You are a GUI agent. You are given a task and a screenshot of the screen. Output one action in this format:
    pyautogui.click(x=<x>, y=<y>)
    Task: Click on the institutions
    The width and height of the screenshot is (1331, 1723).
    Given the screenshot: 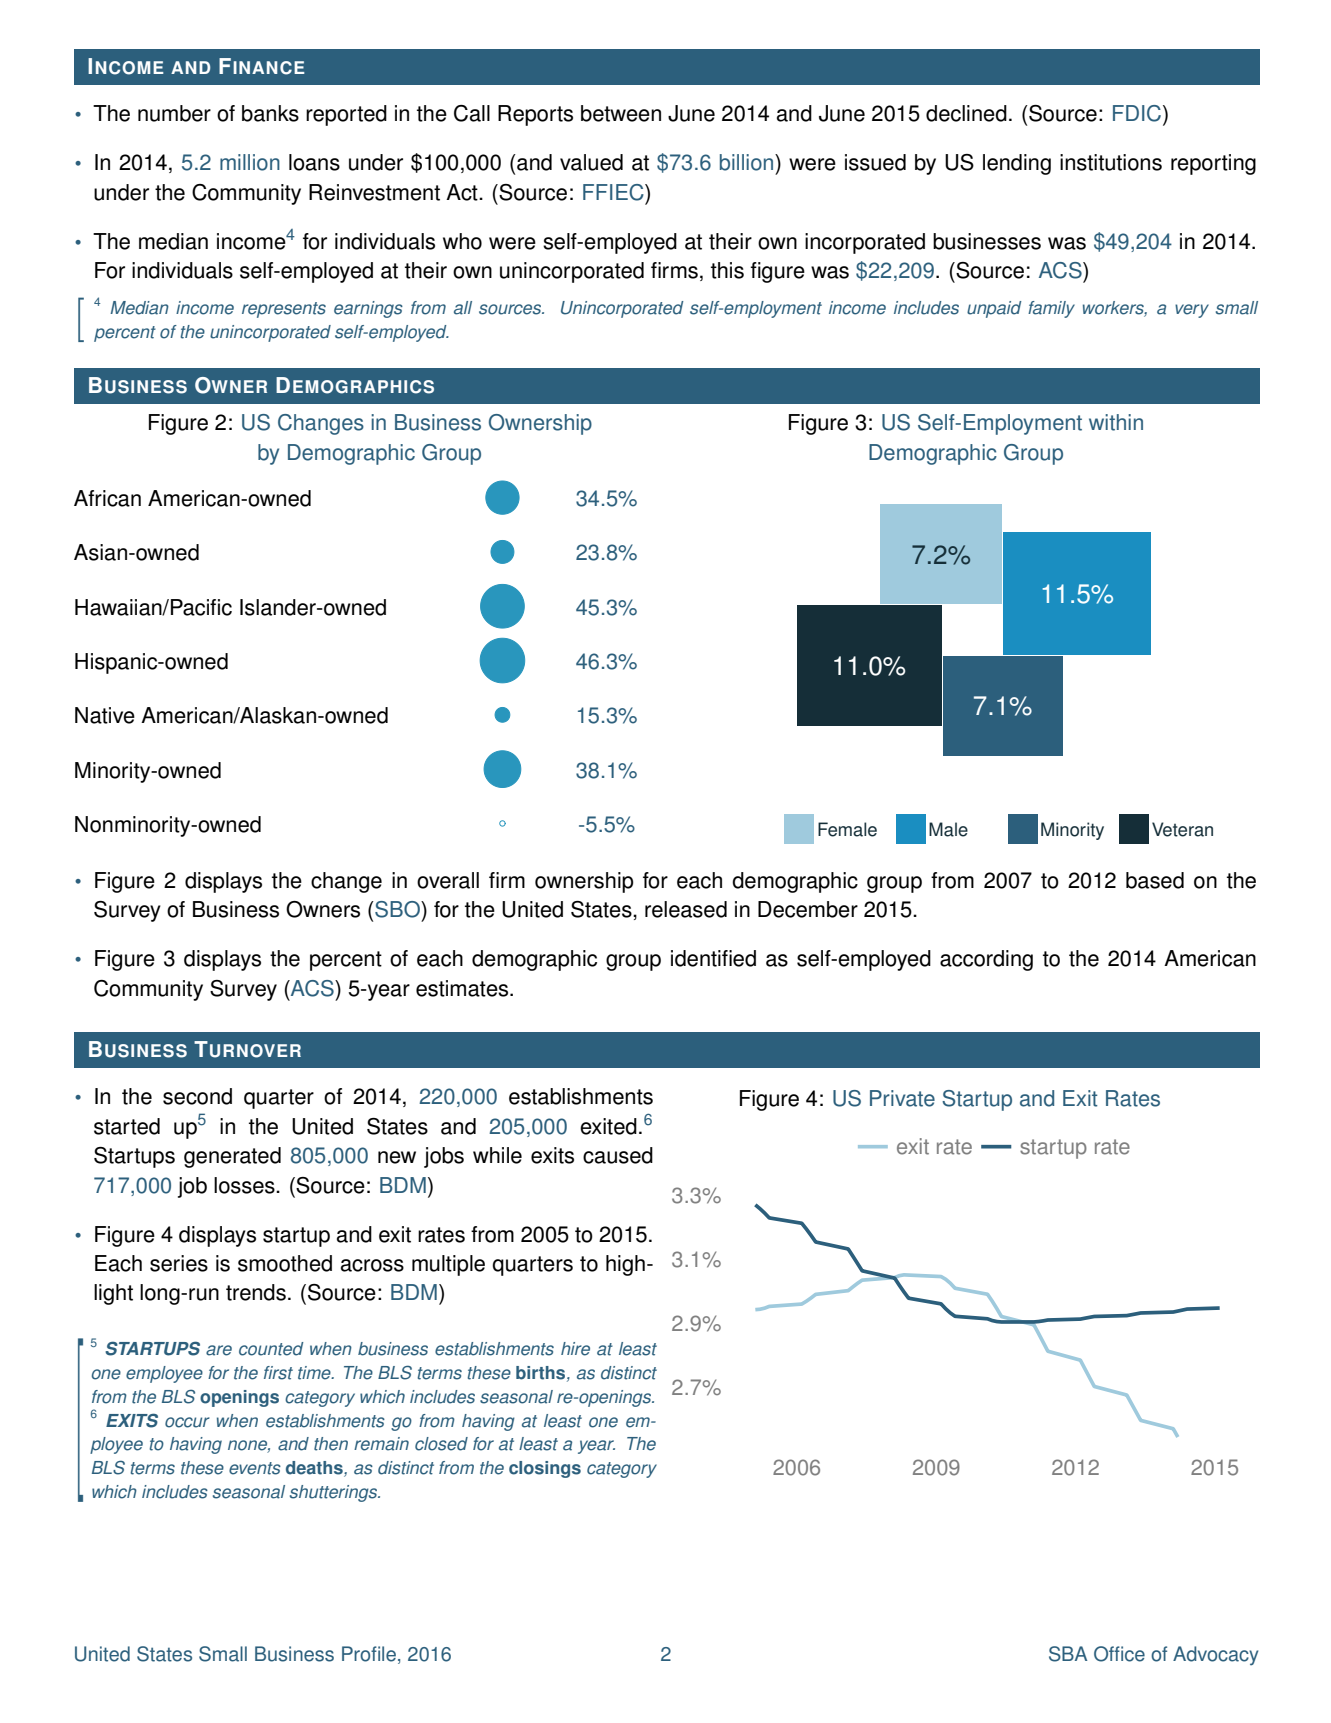 What is the action you would take?
    pyautogui.click(x=1111, y=162)
